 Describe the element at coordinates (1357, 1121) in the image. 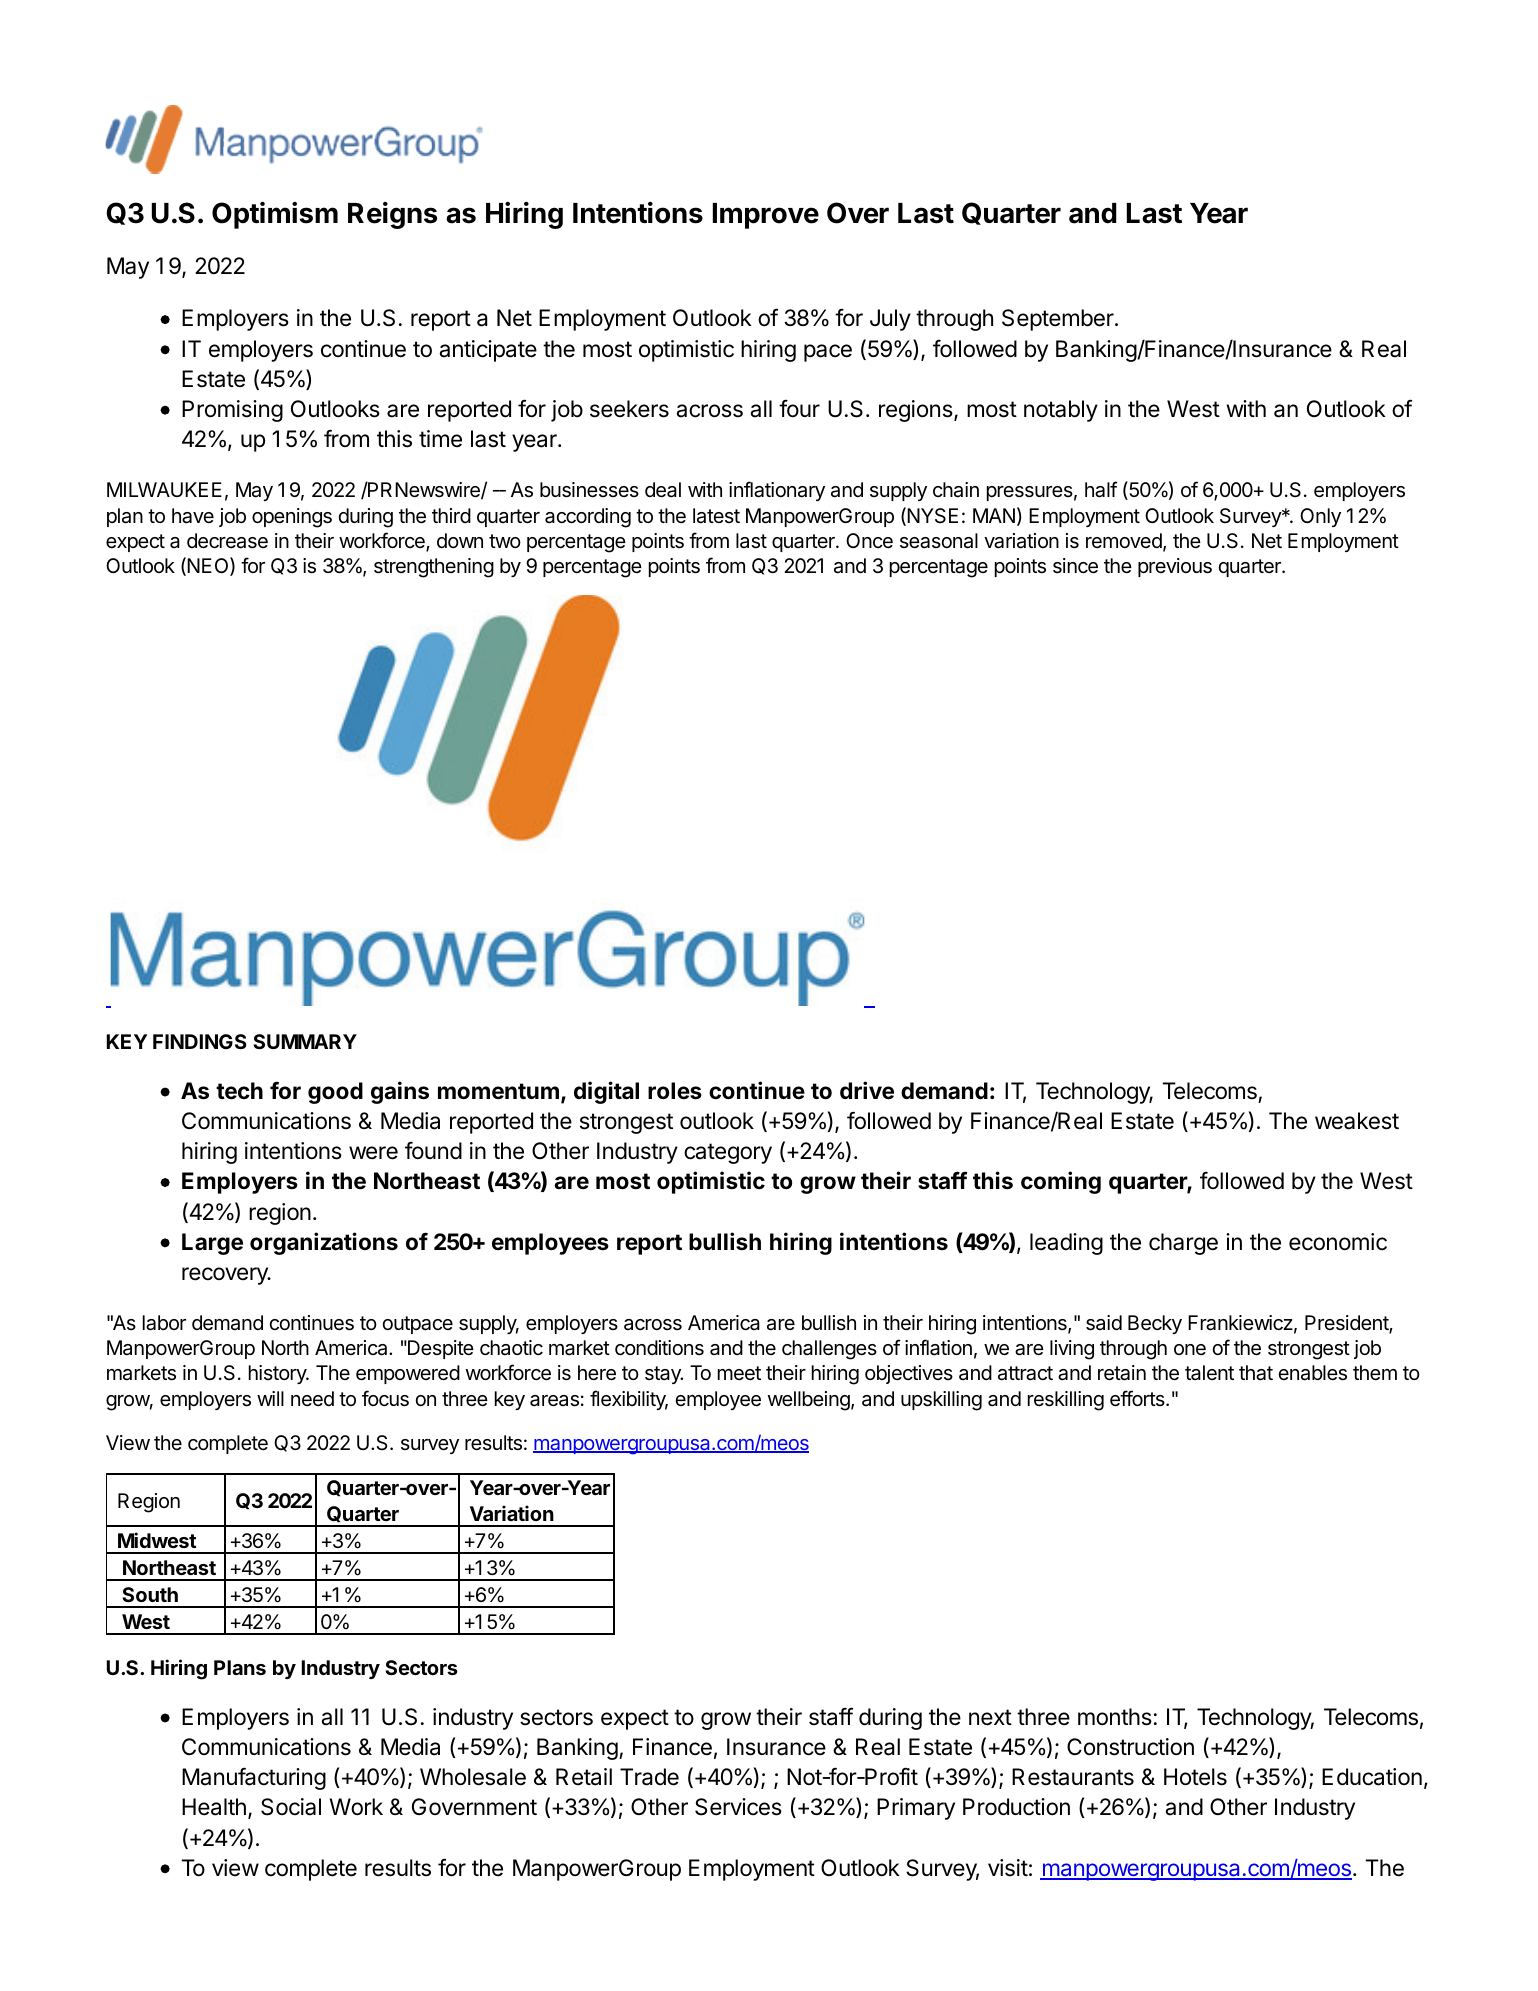

I see `weakest` at that location.
